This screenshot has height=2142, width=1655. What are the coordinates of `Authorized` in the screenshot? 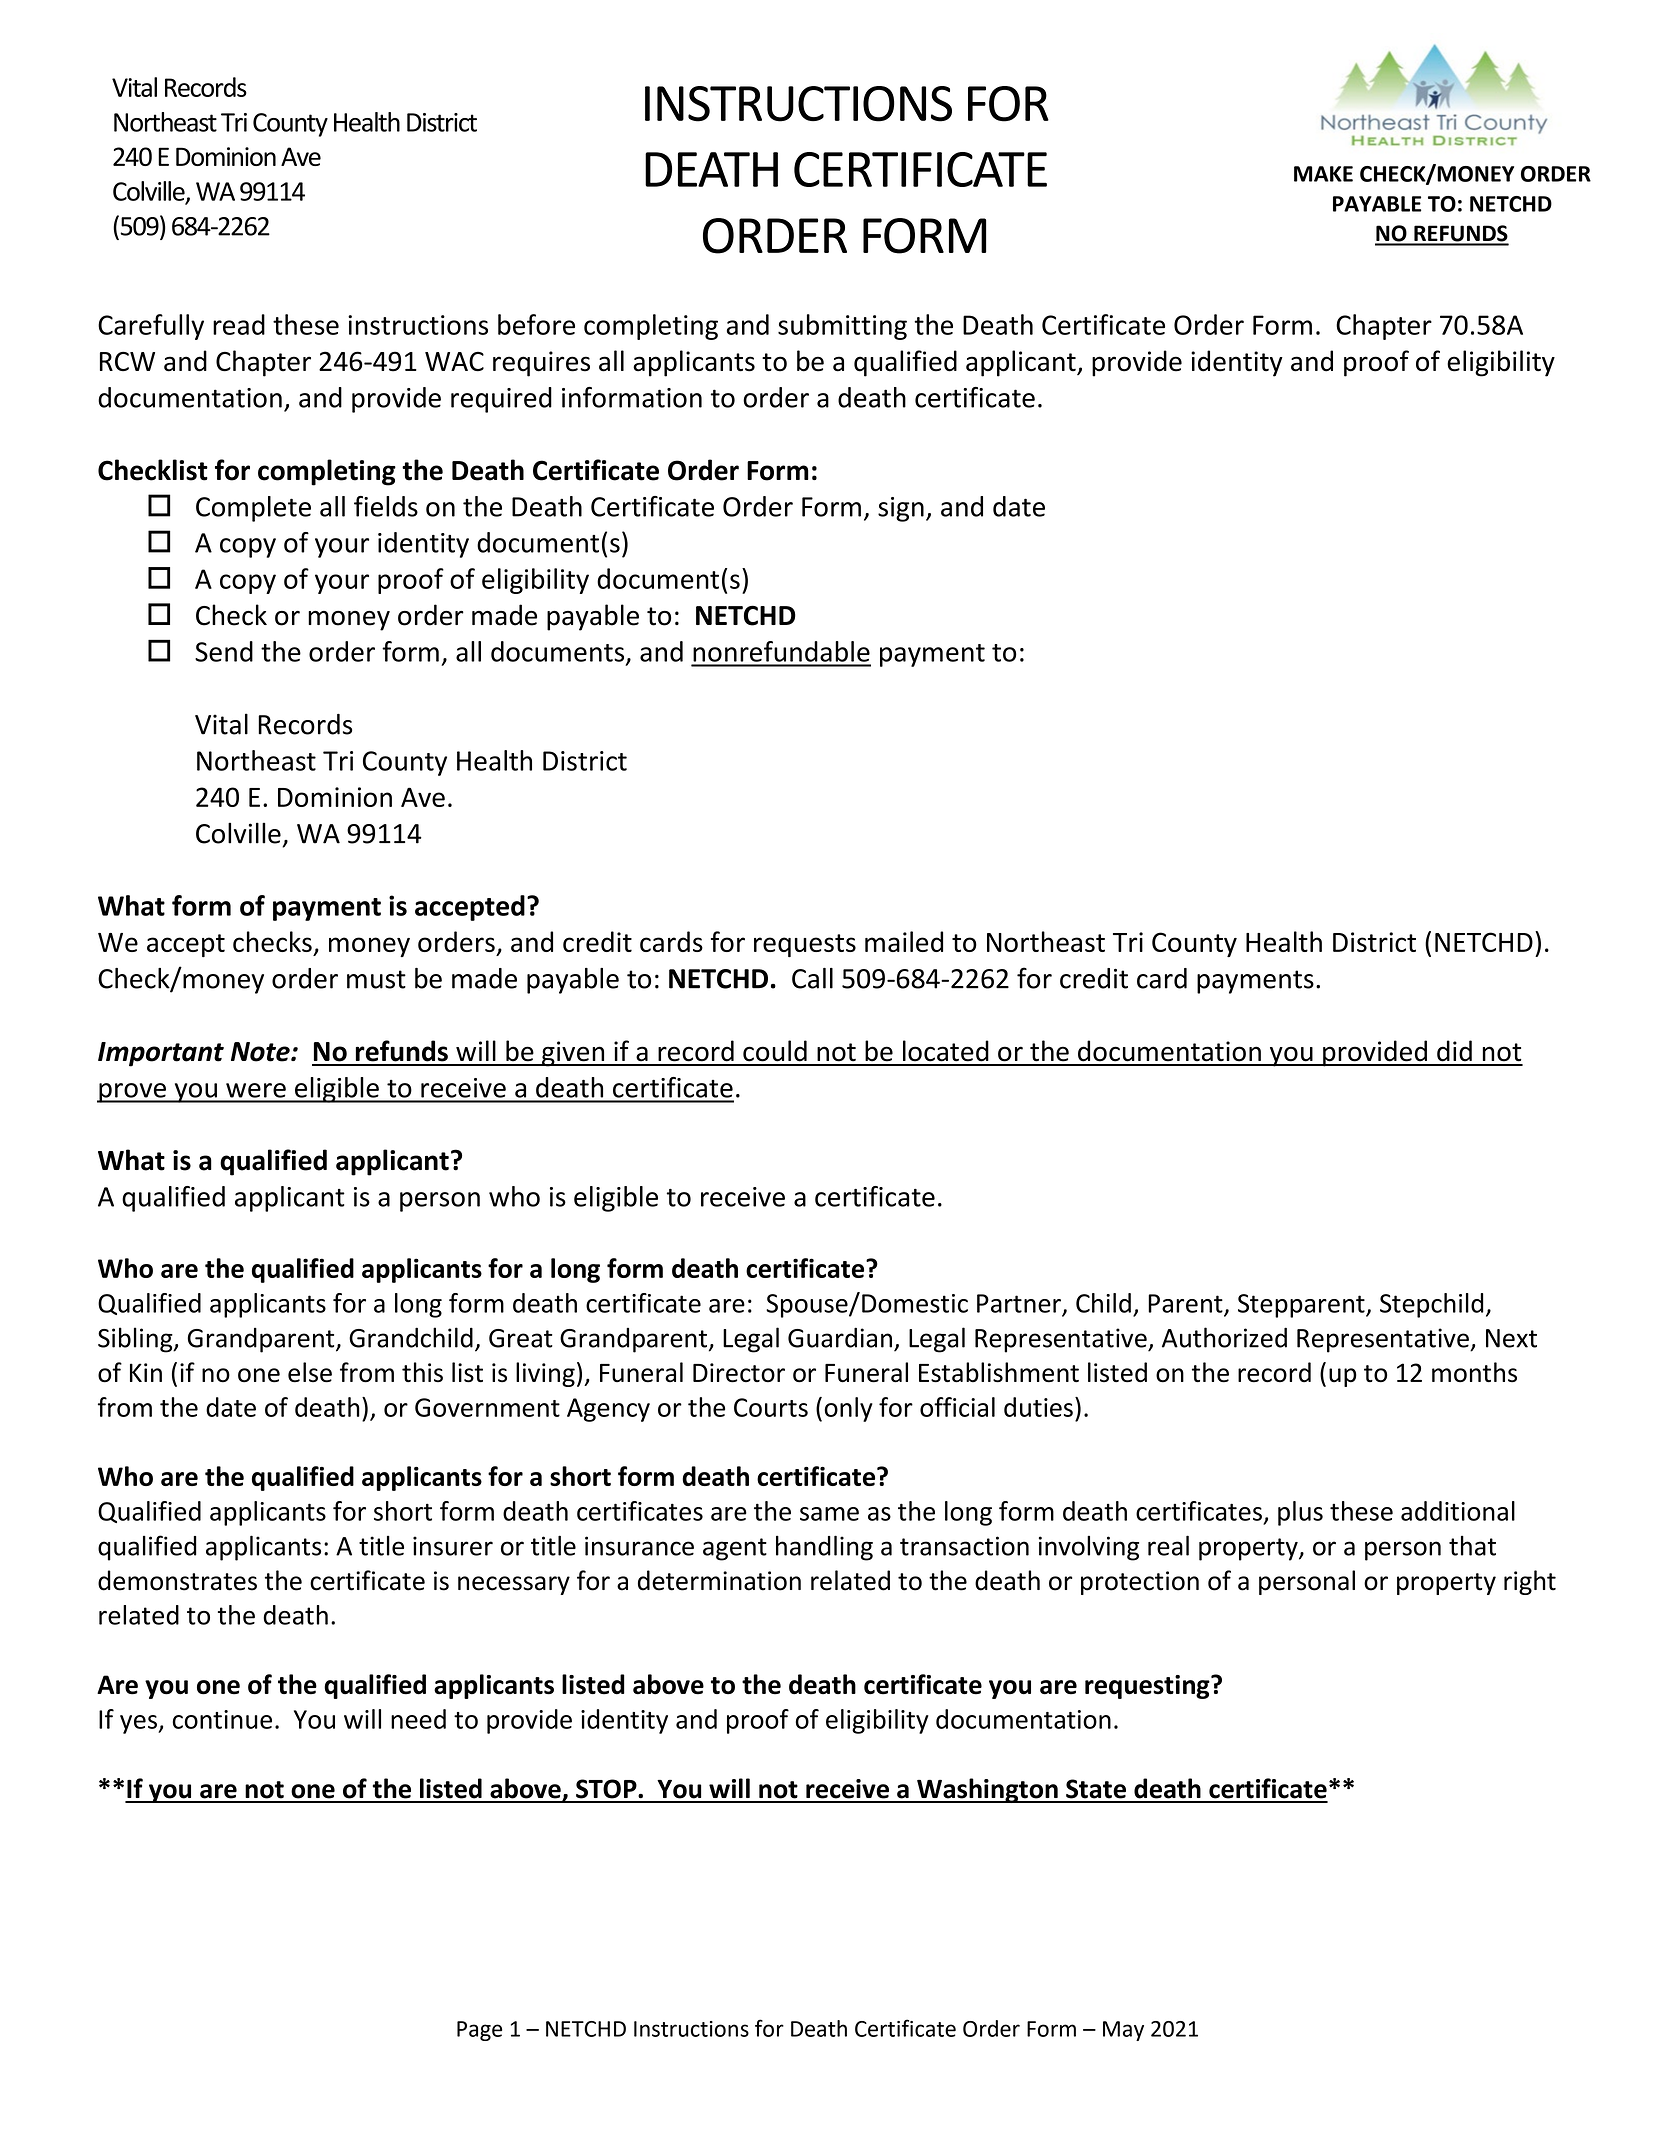 It's located at (1224, 1337).
